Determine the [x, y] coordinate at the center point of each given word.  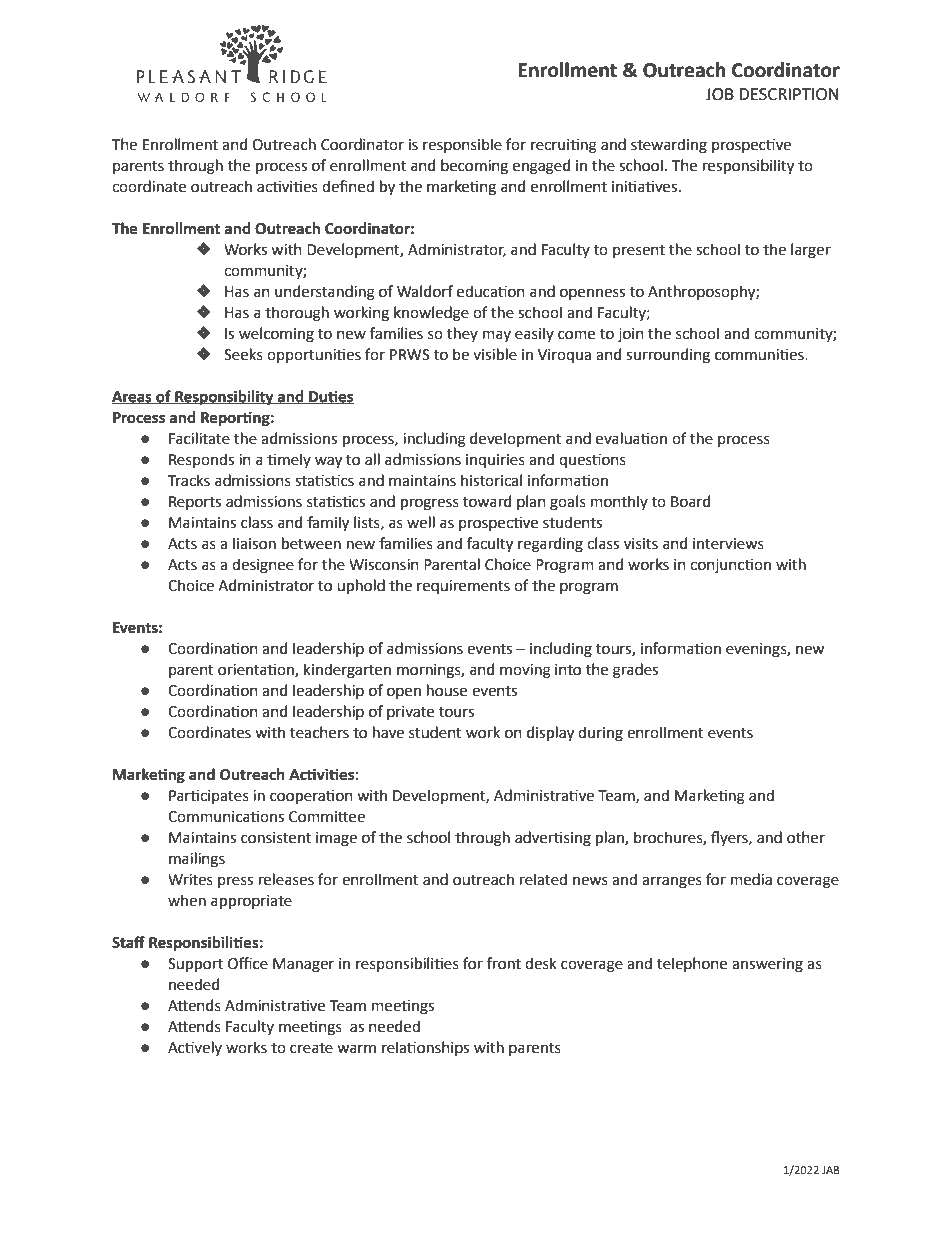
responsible [462, 145]
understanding [325, 293]
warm [356, 1049]
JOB [719, 94]
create [311, 1048]
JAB [831, 1170]
